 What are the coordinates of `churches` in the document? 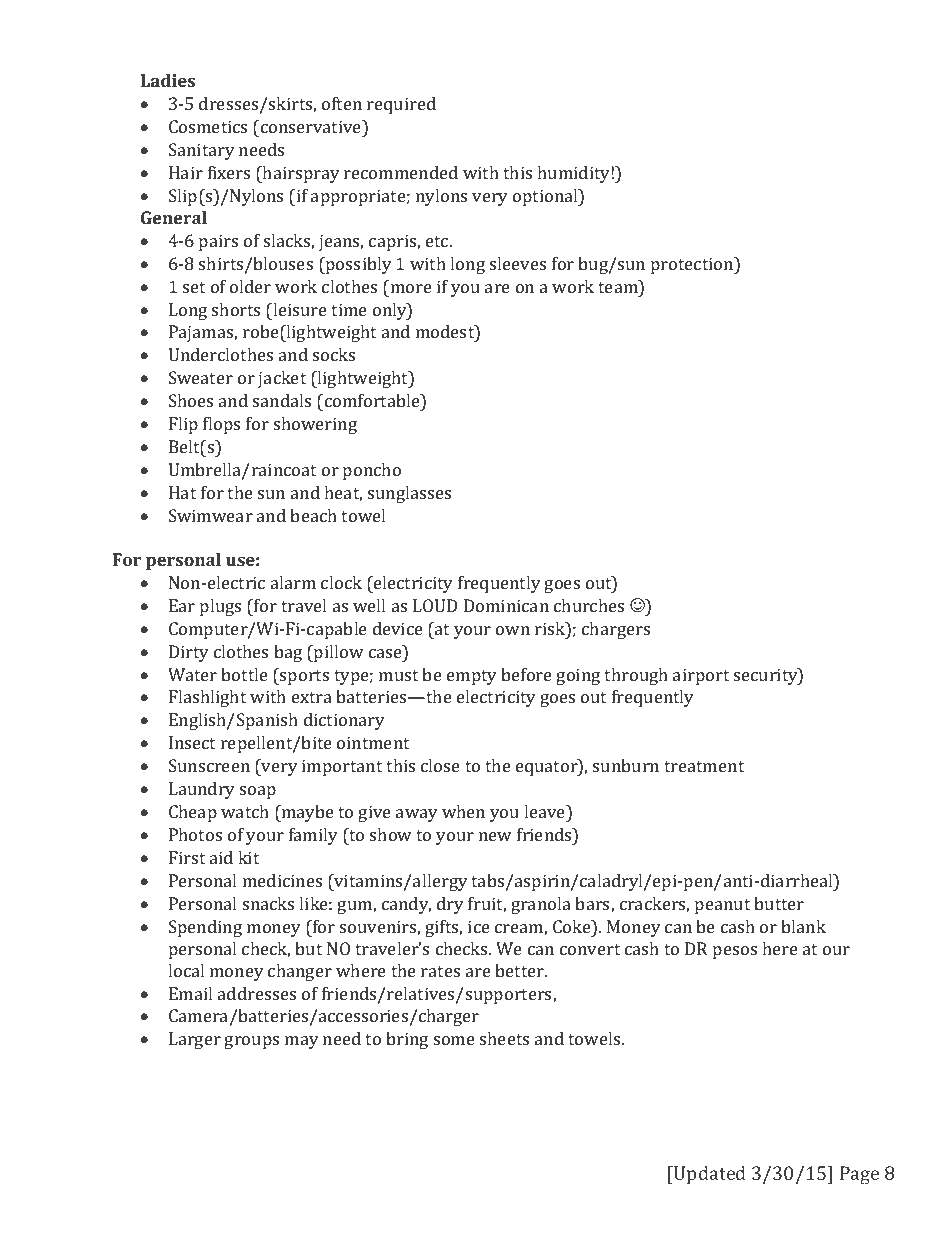 It's located at (589, 605).
